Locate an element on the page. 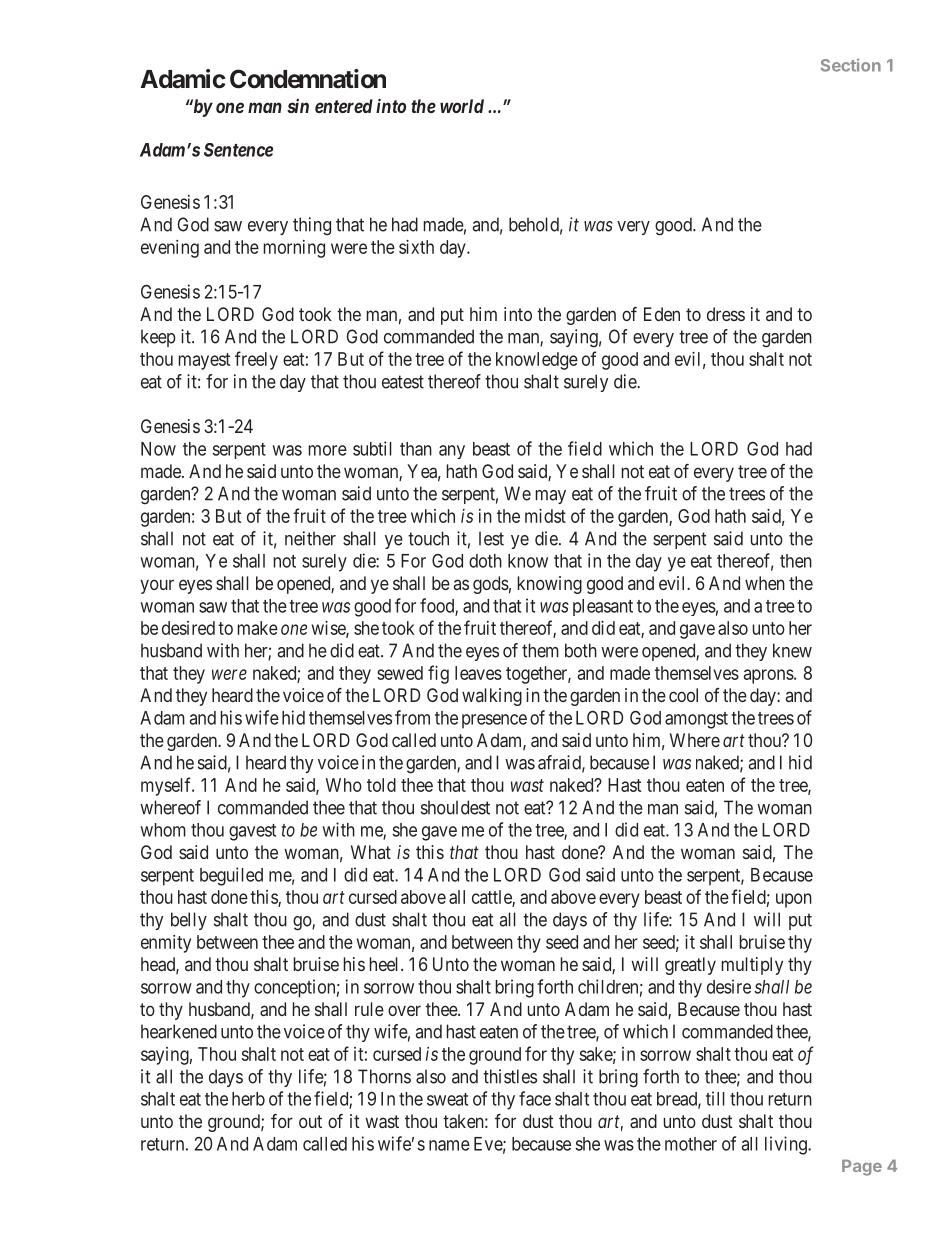 The image size is (952, 1233). when is located at coordinates (765, 583).
